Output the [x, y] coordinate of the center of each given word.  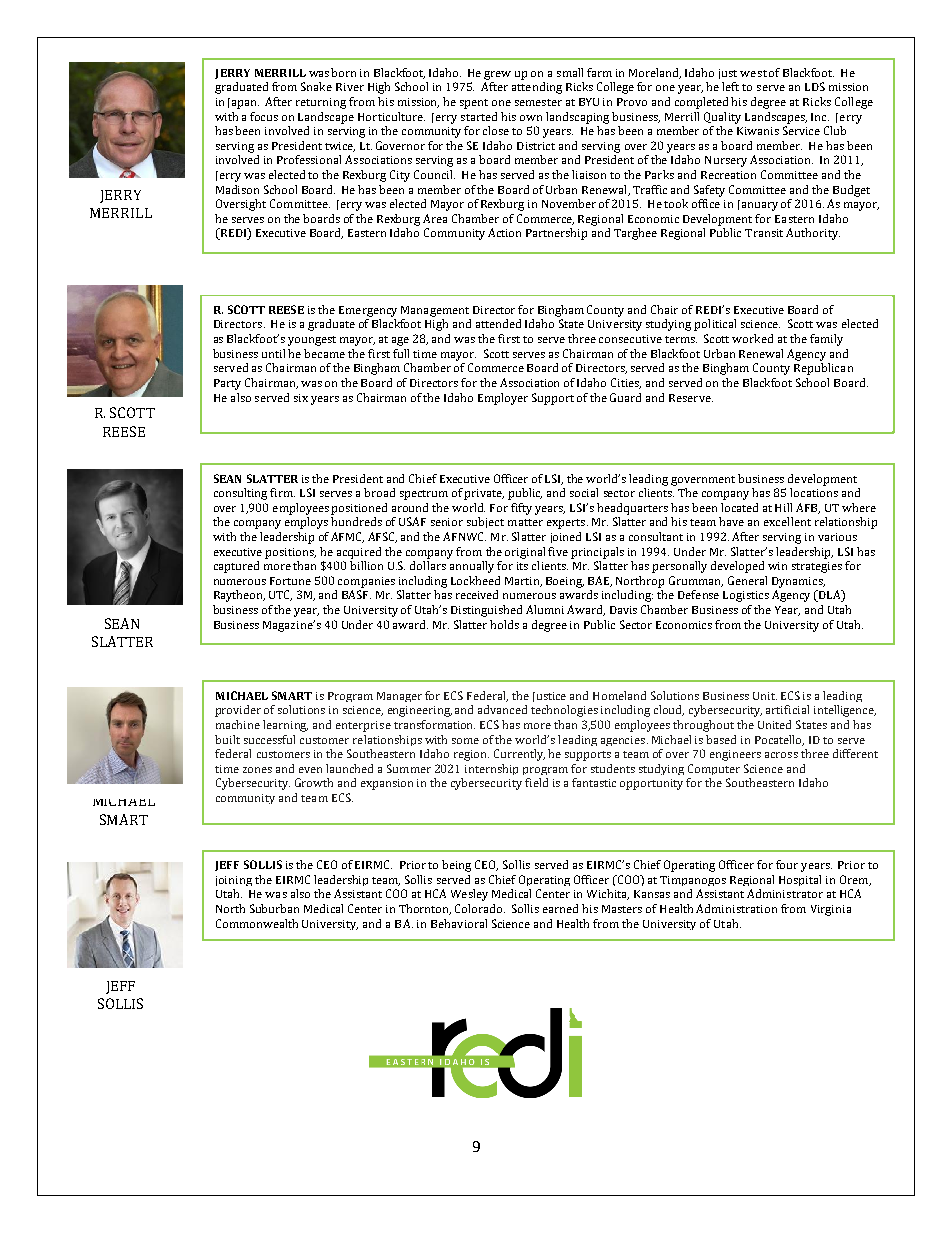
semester [538, 102]
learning [285, 726]
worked [752, 338]
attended [498, 323]
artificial [787, 709]
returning [321, 103]
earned [560, 908]
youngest [312, 341]
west [753, 73]
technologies [564, 711]
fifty [521, 509]
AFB [808, 508]
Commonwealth [257, 923]
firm [282, 492]
